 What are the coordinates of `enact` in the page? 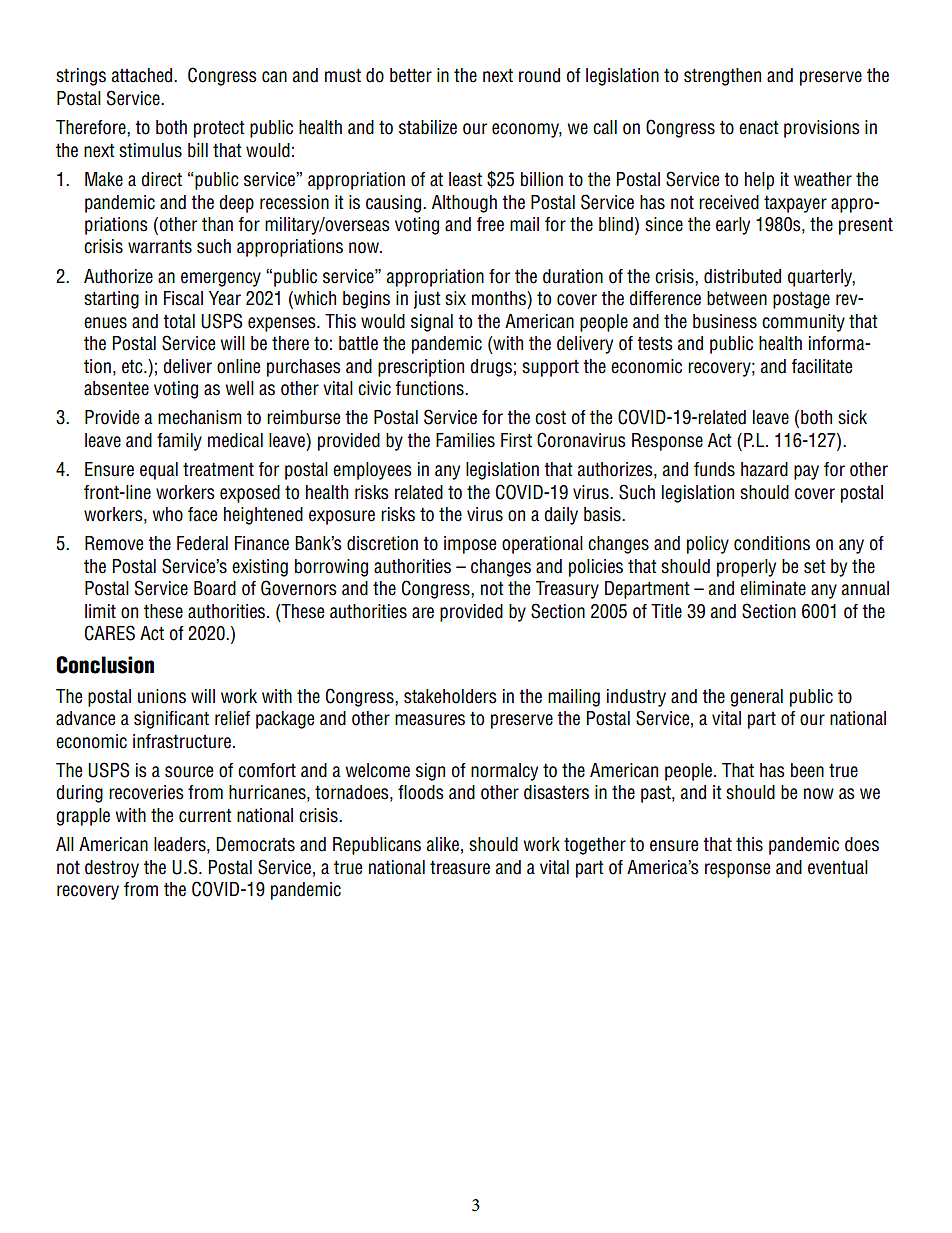 It's located at (759, 127).
